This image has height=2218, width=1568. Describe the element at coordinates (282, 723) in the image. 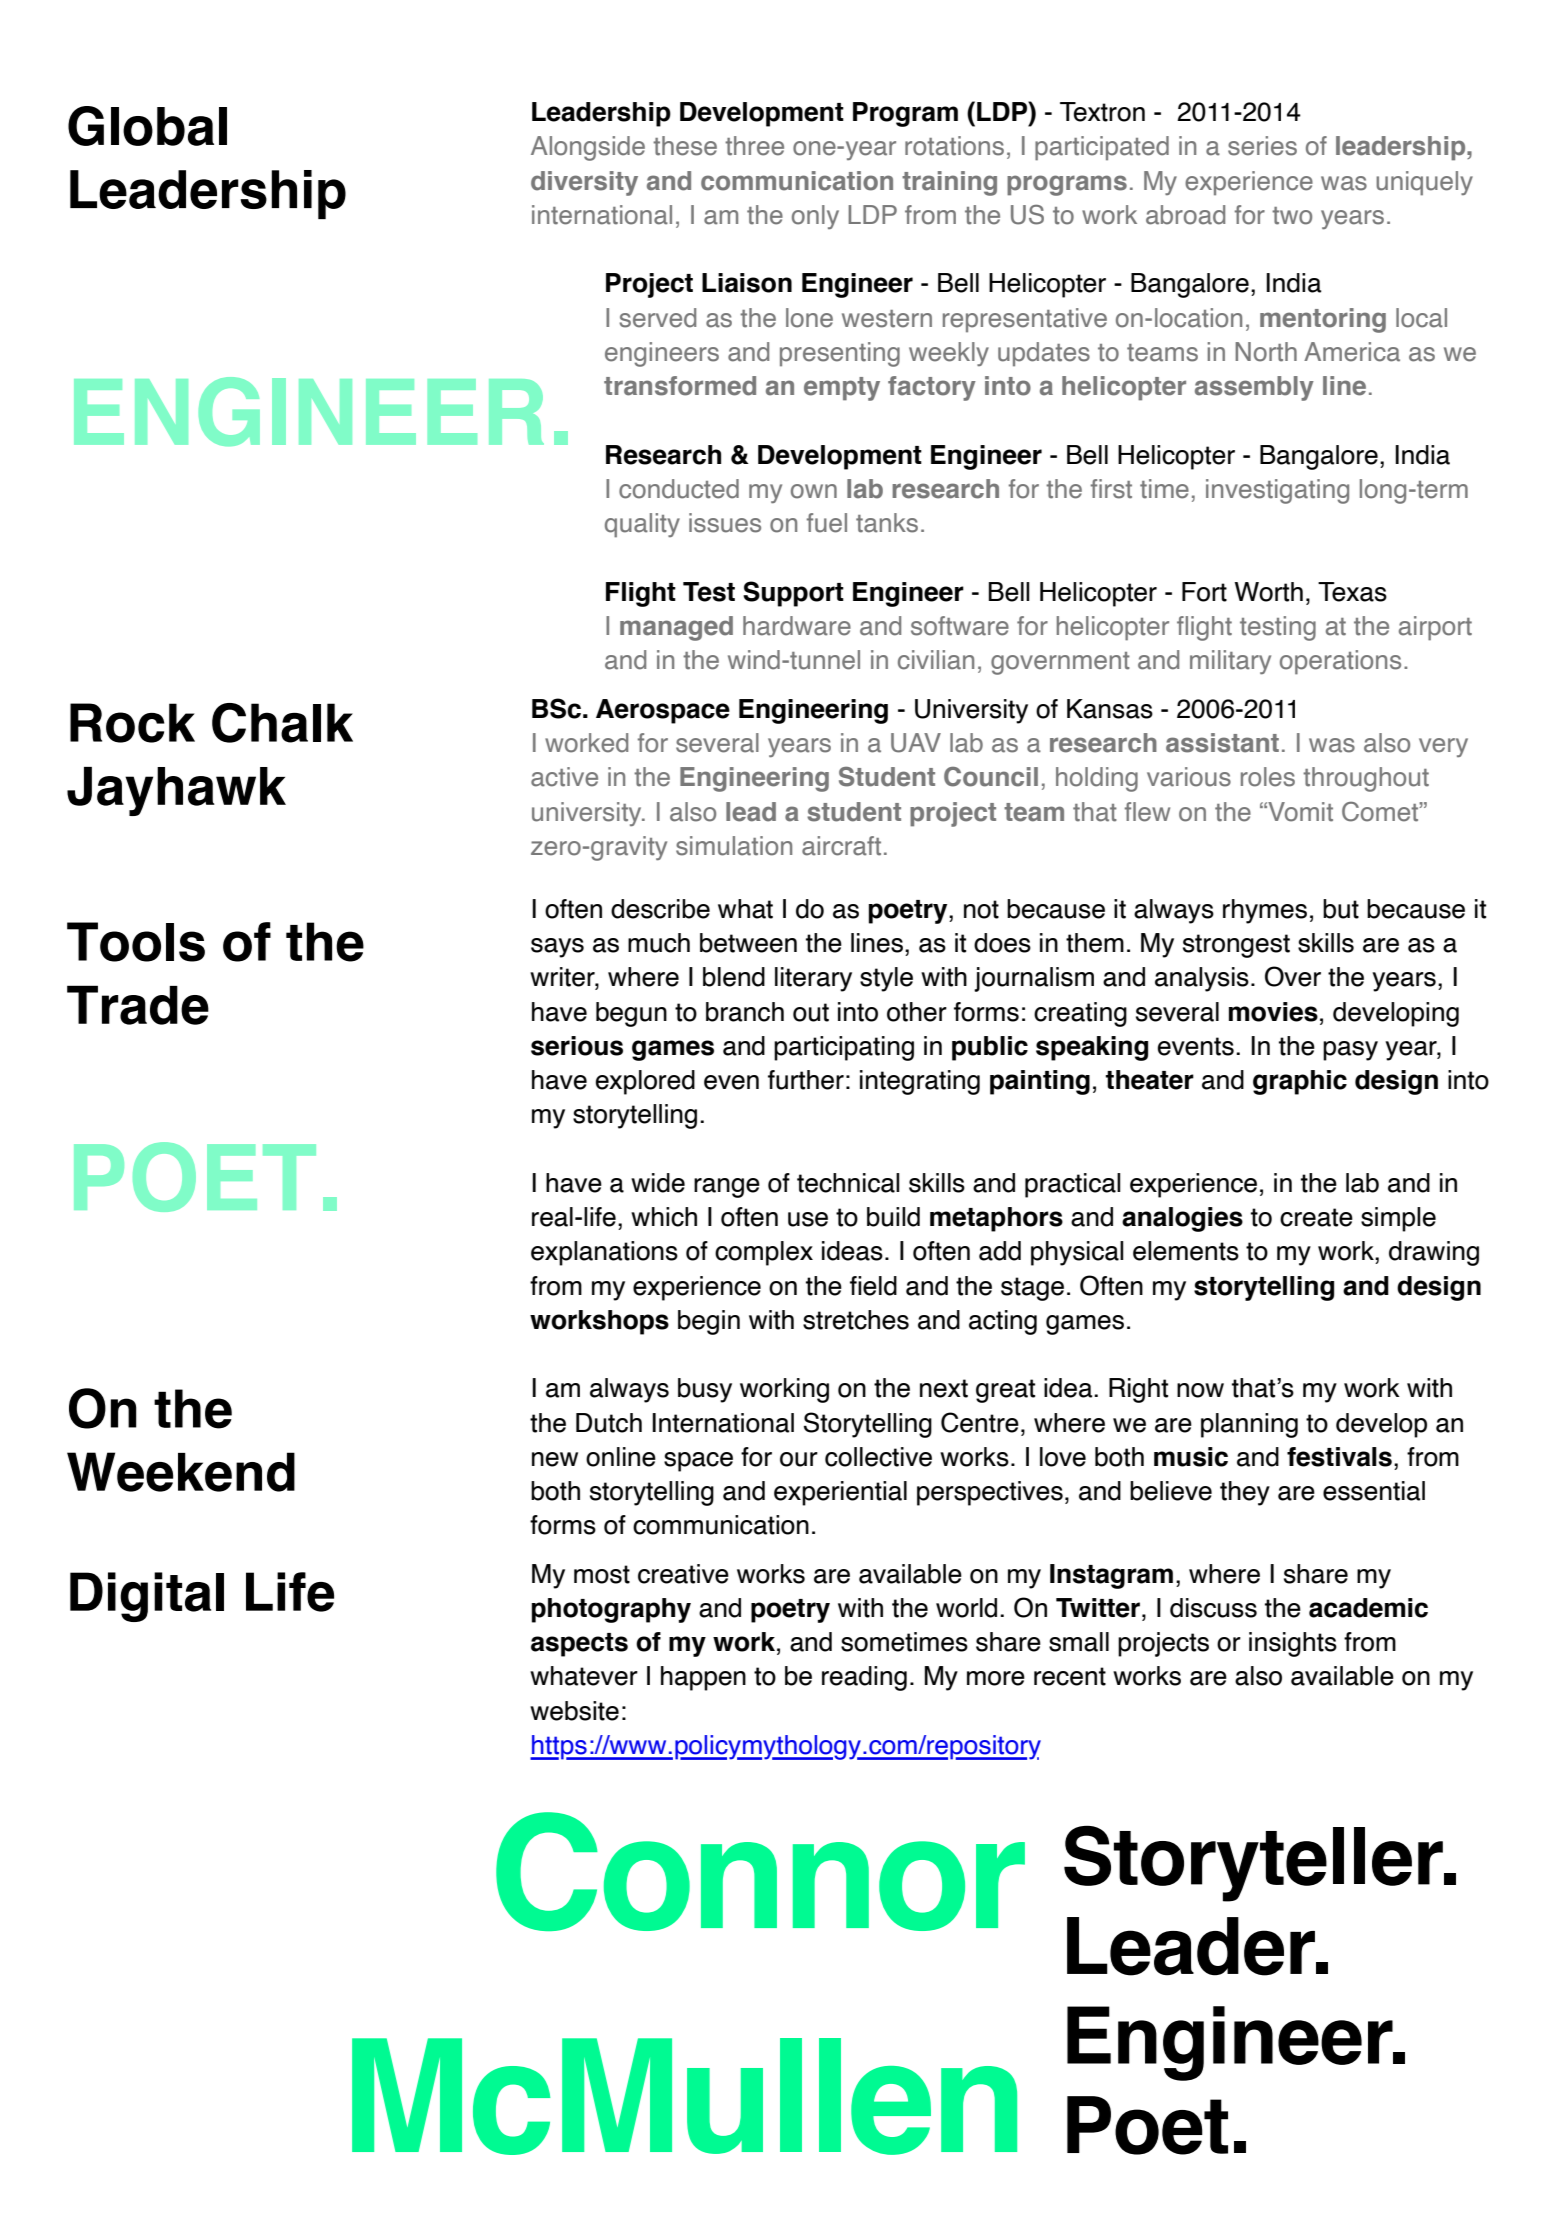

I see `Chalk` at that location.
